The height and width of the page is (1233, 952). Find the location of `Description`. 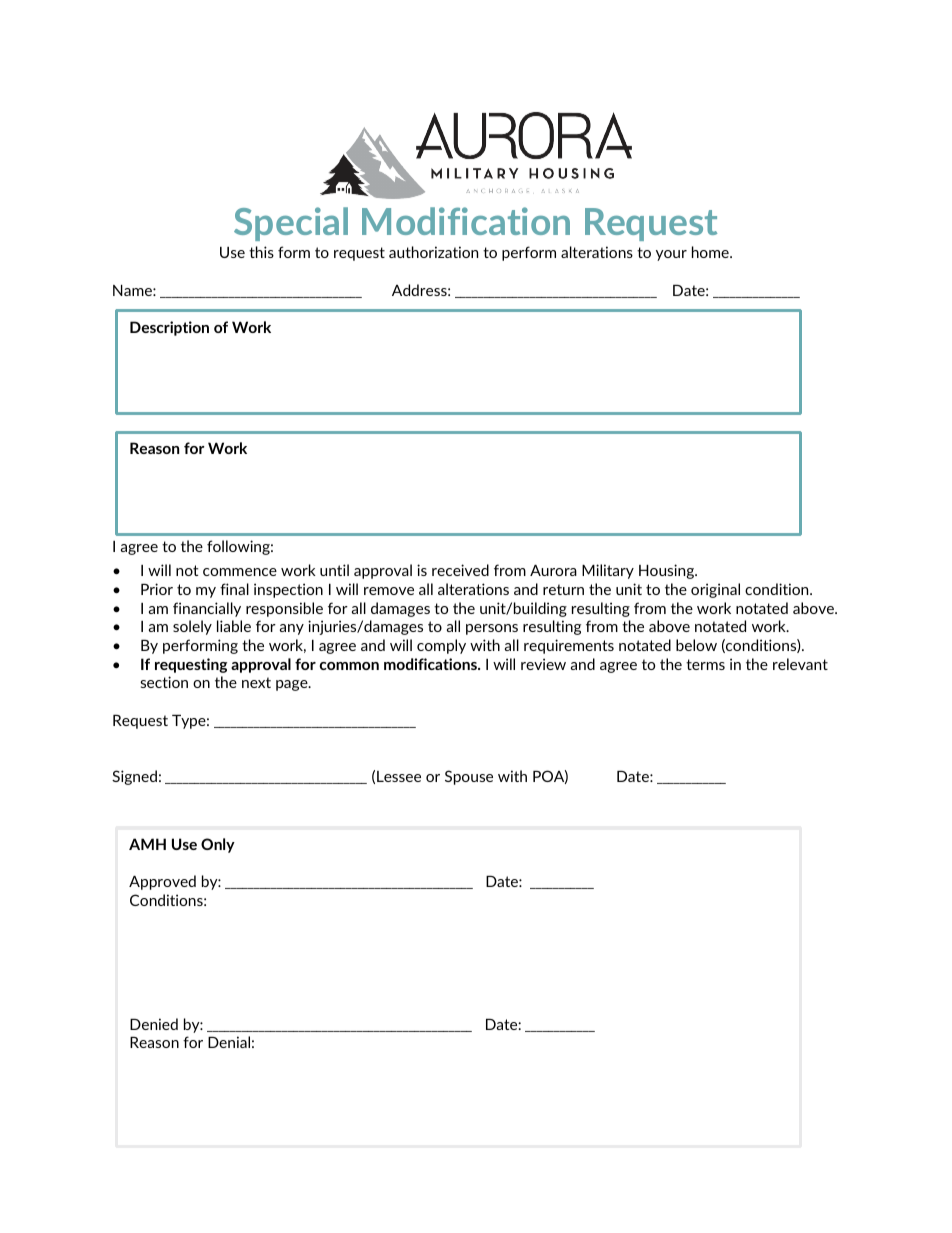

Description is located at coordinates (169, 328).
